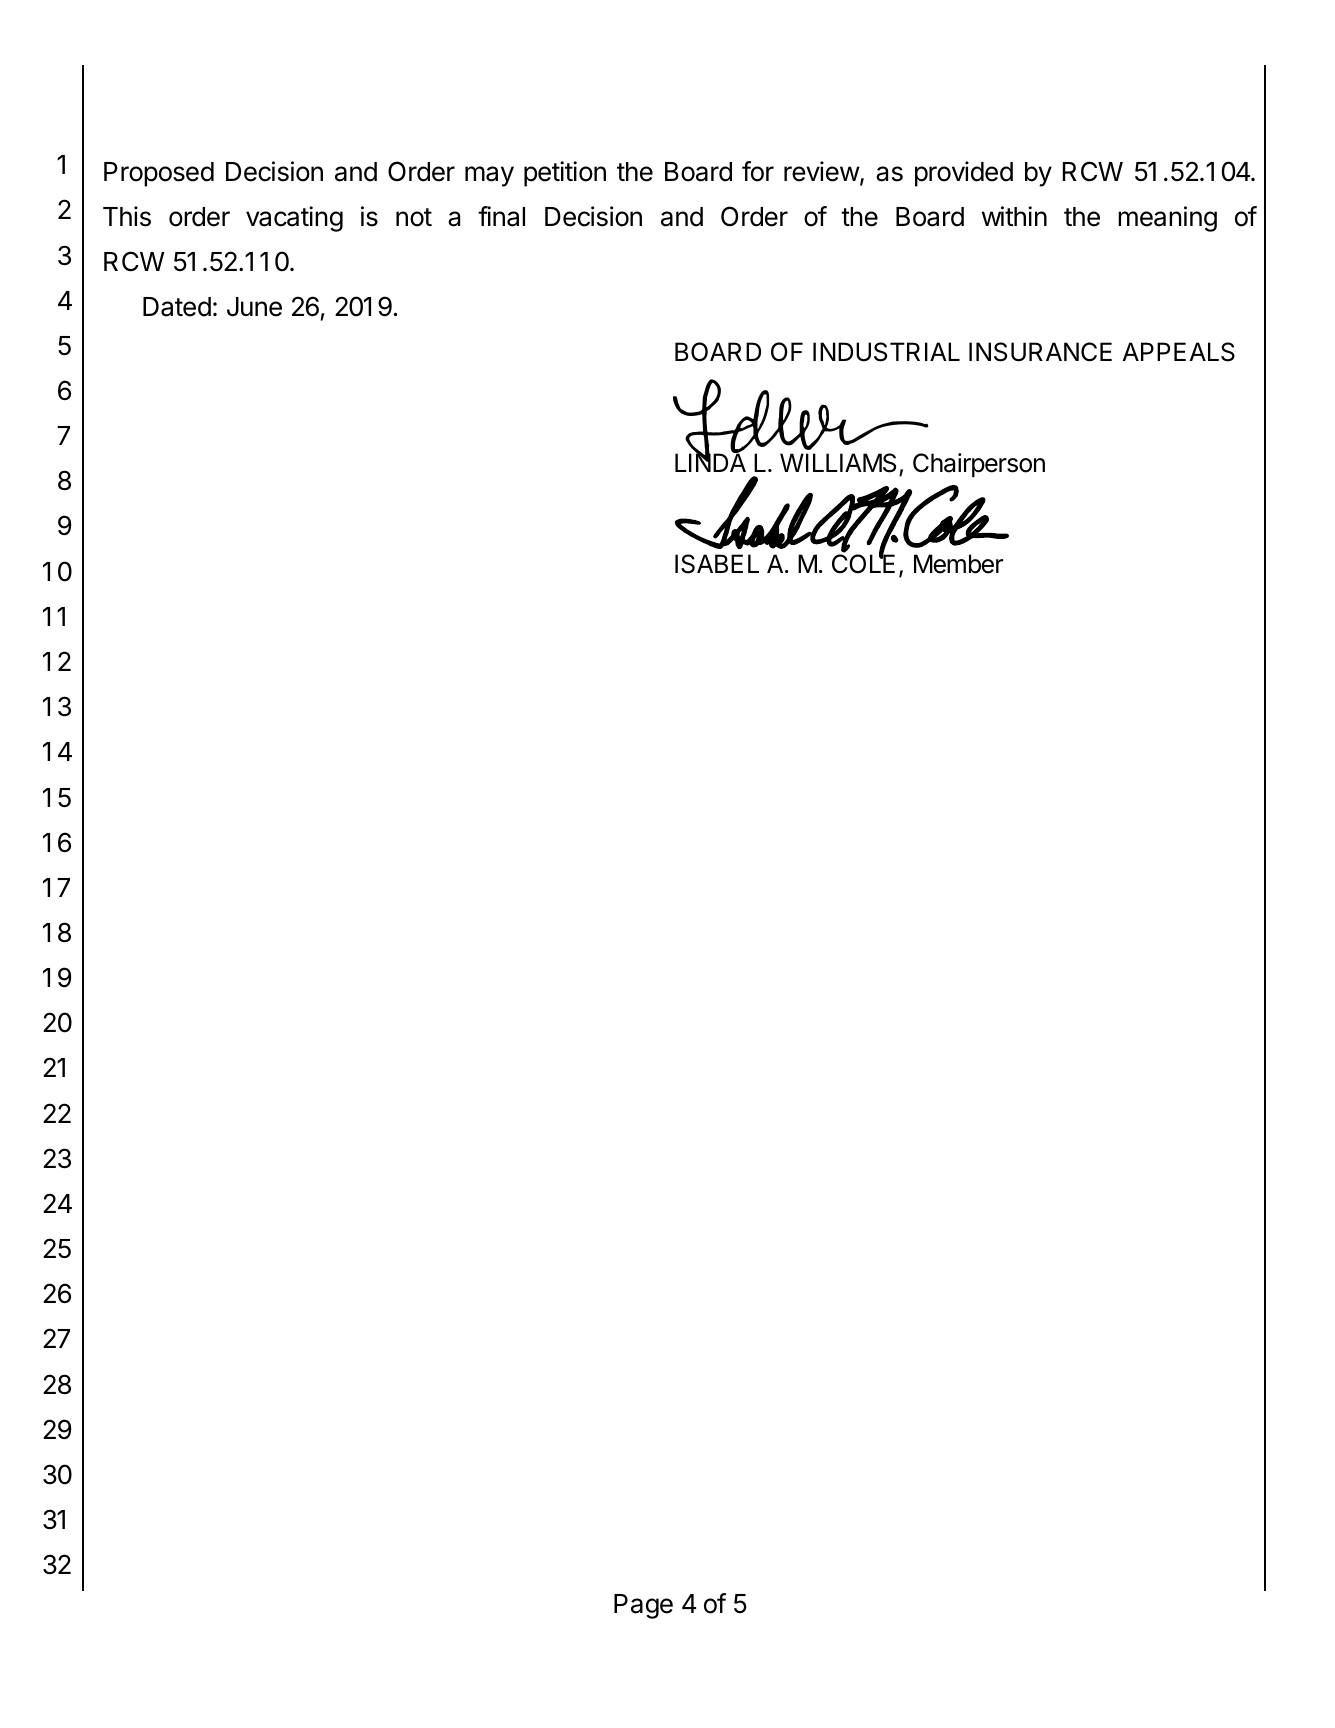 The height and width of the screenshot is (1728, 1335). Describe the element at coordinates (1014, 216) in the screenshot. I see `within` at that location.
